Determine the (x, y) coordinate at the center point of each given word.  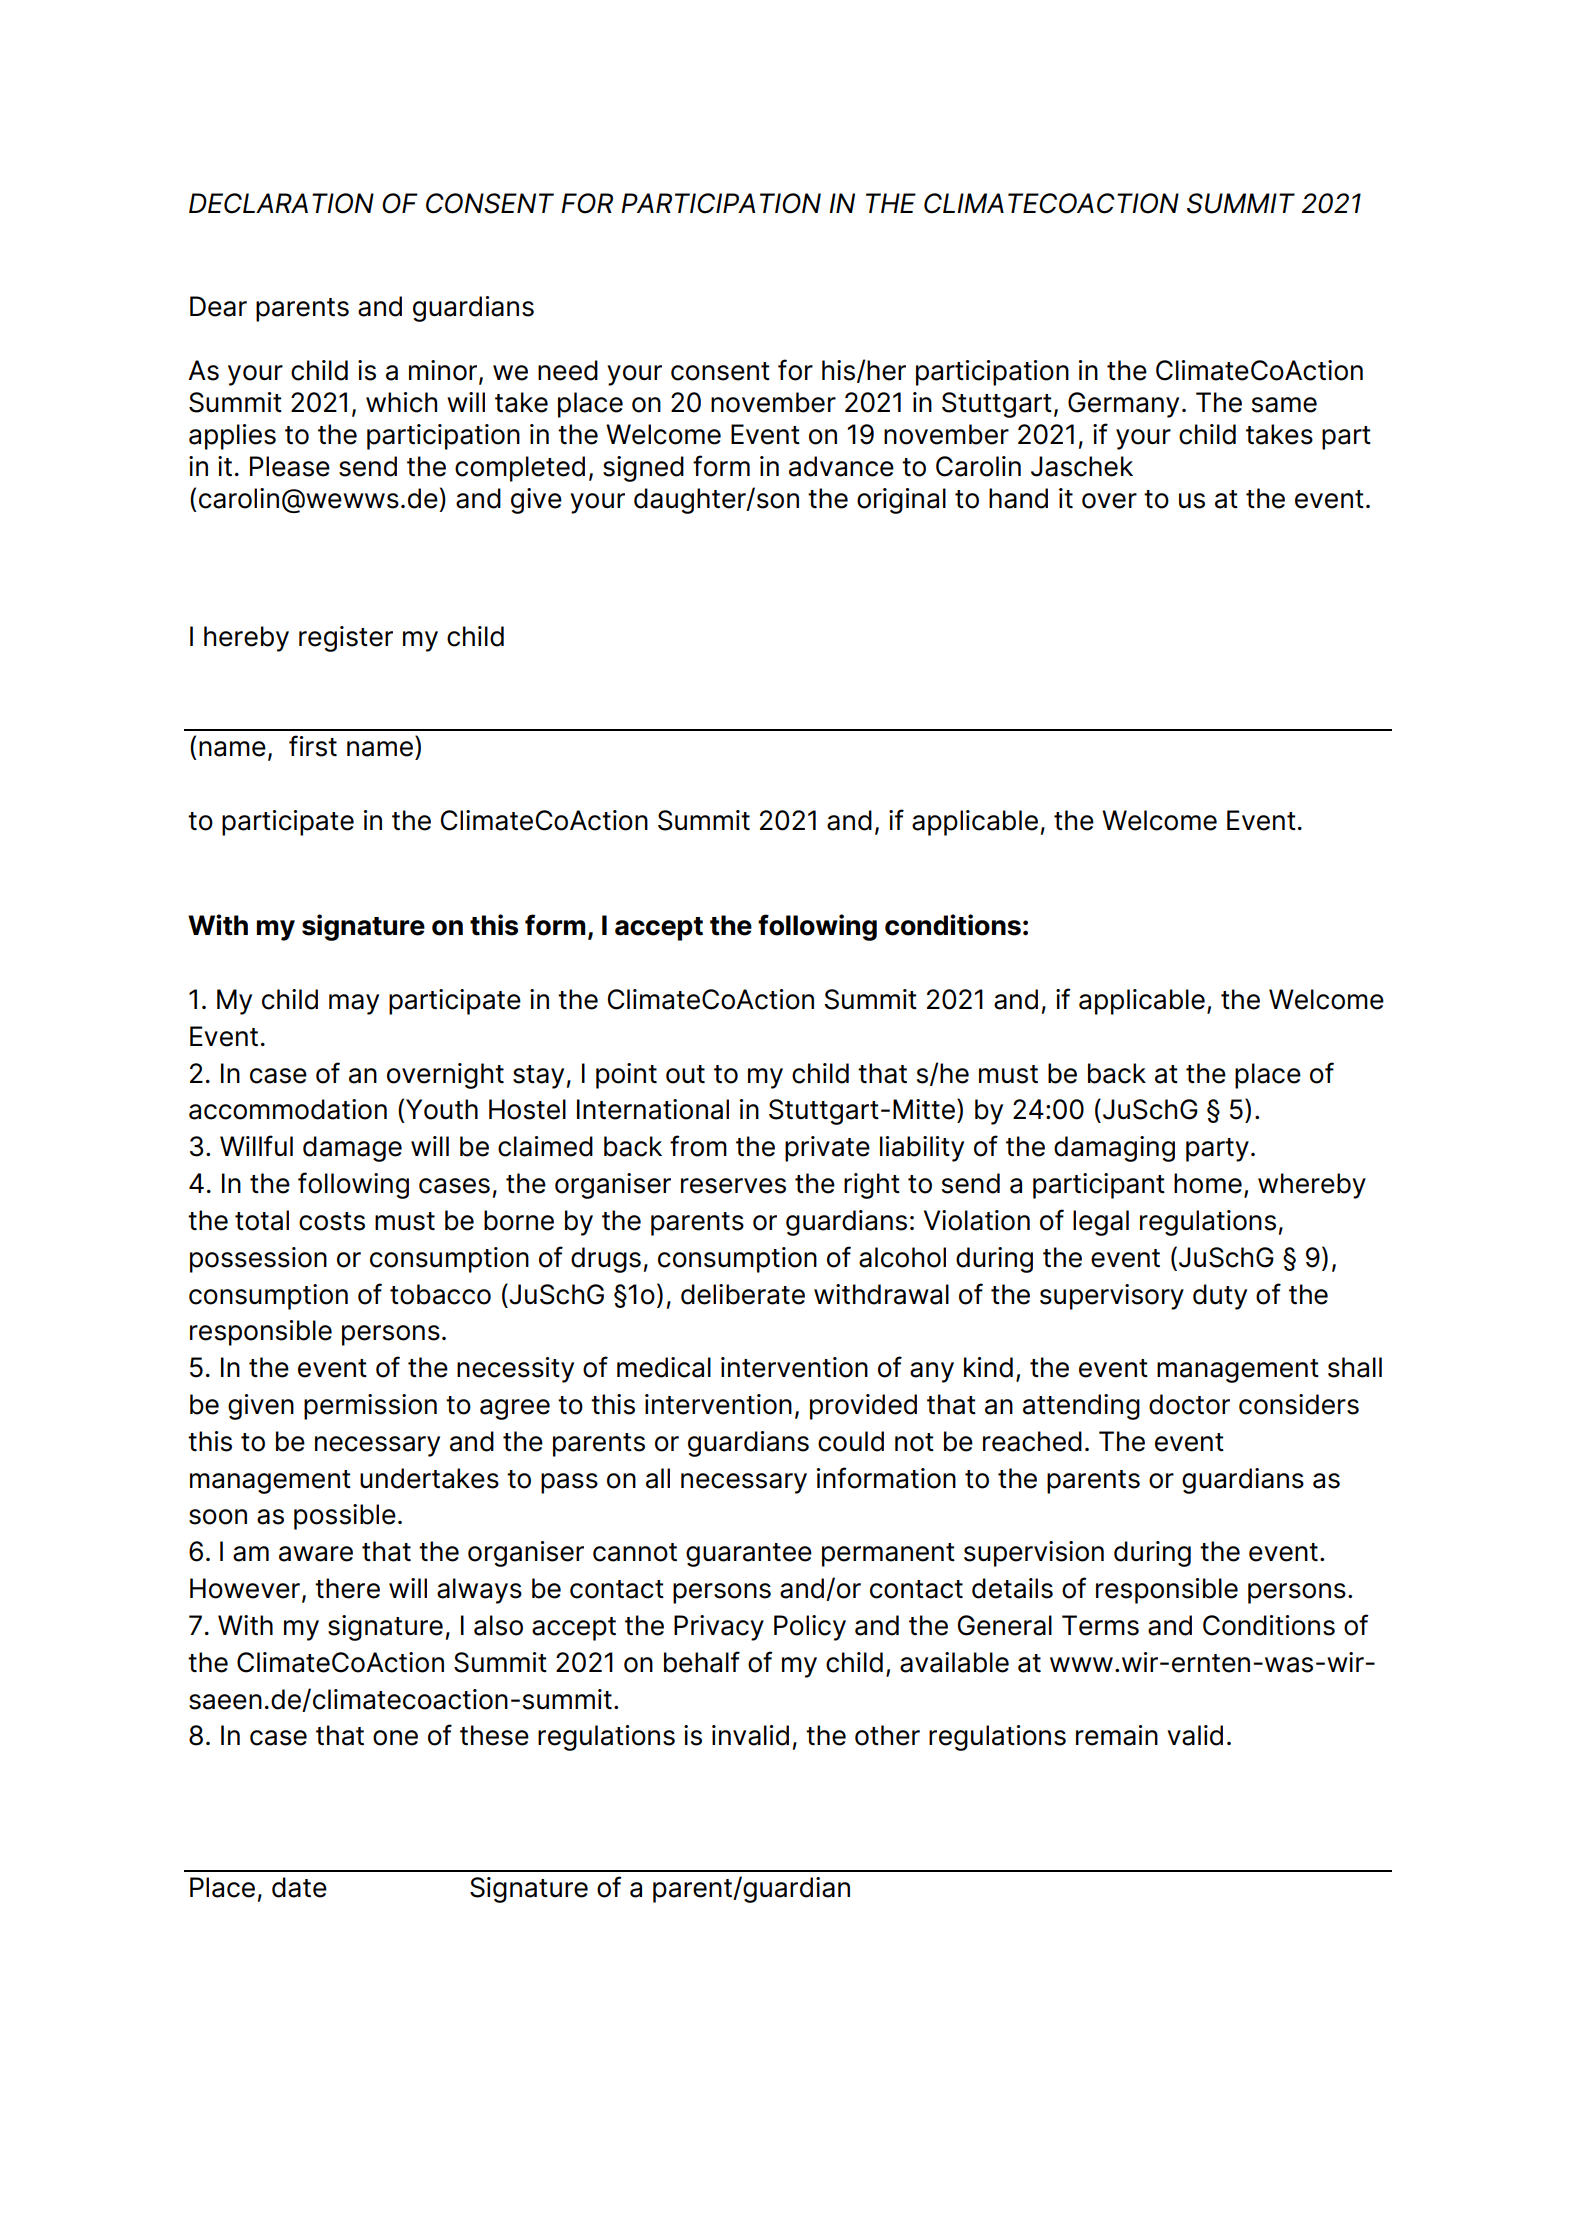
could (851, 1441)
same (1284, 405)
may (354, 1004)
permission (370, 1407)
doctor (1189, 1404)
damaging (1114, 1149)
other (887, 1735)
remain (1117, 1735)
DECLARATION (281, 203)
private (827, 1149)
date (299, 1887)
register (346, 639)
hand (1018, 498)
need (568, 370)
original (901, 501)
